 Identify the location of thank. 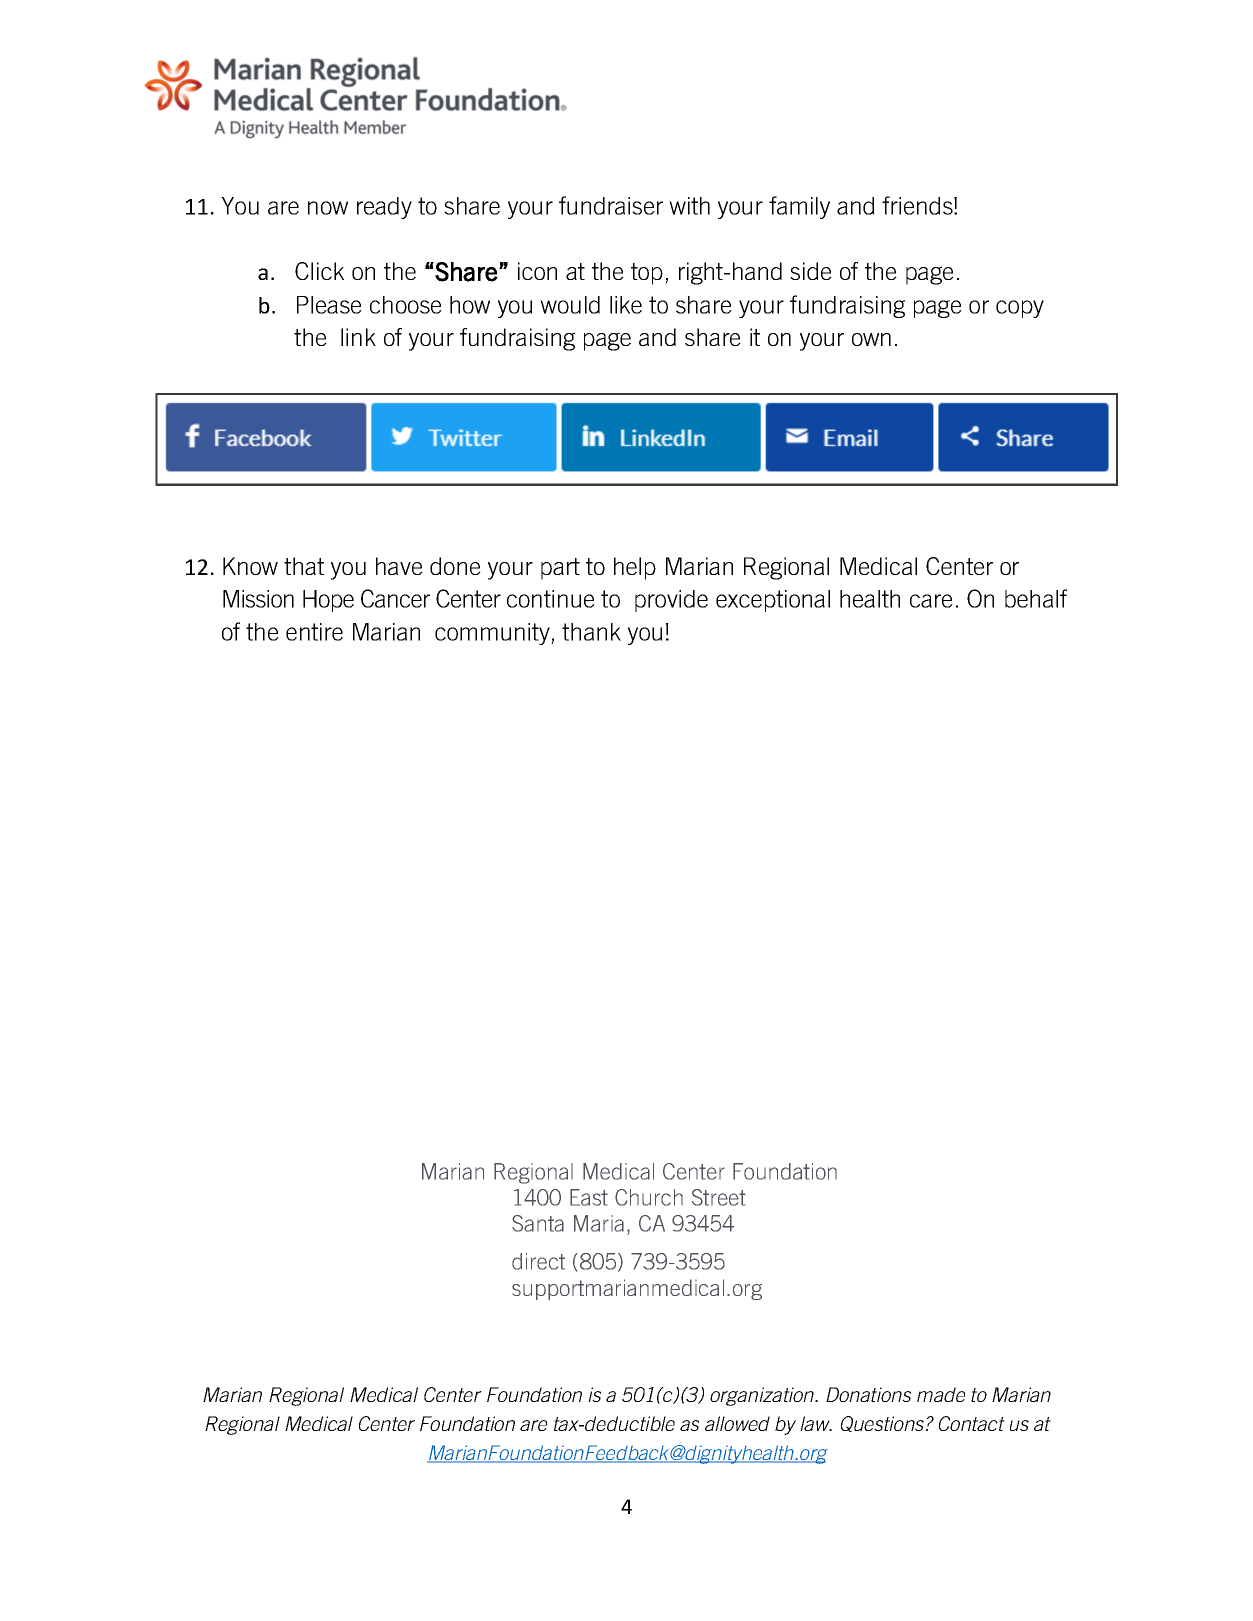
(591, 632).
